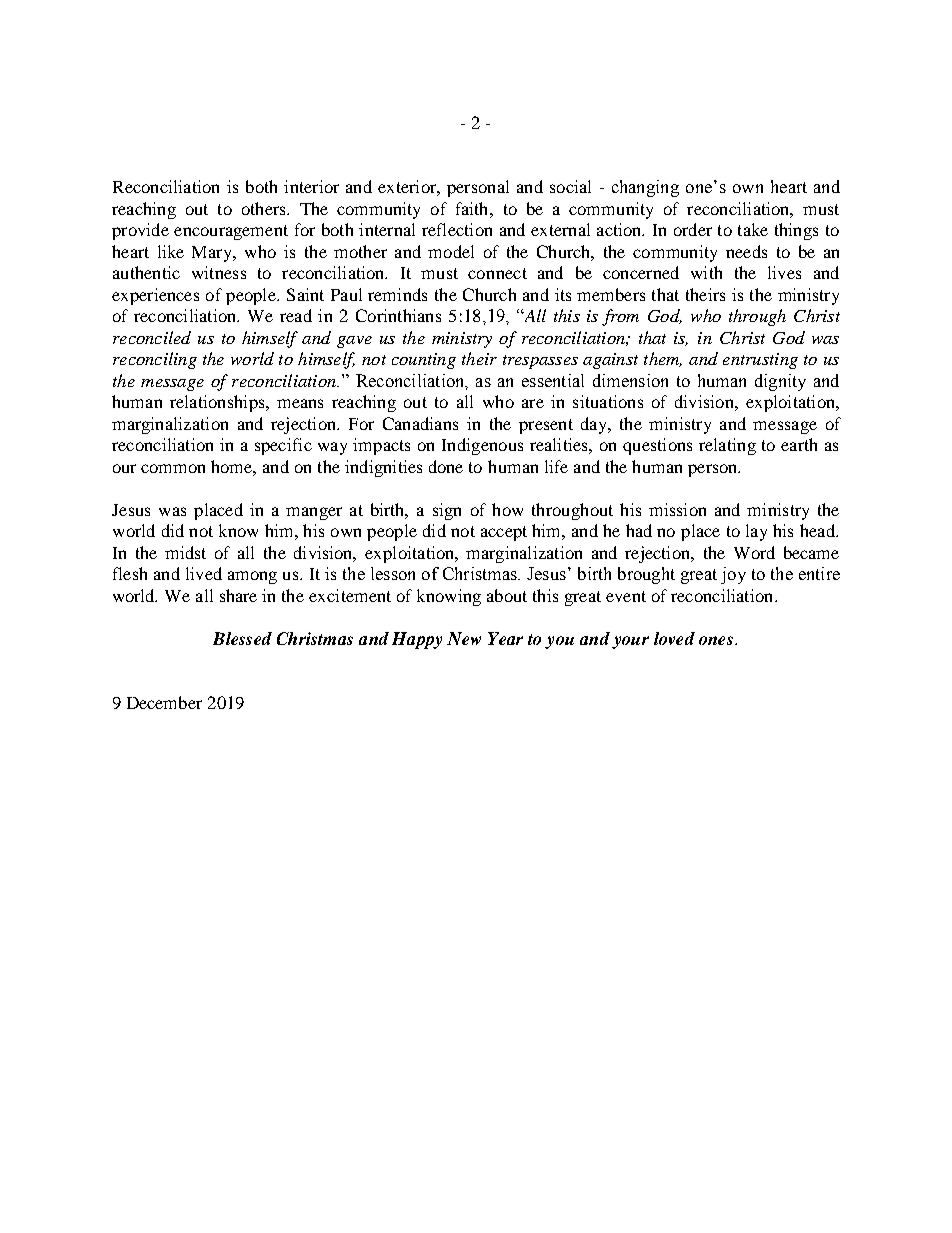  Describe the element at coordinates (504, 533) in the document. I see `accept` at that location.
